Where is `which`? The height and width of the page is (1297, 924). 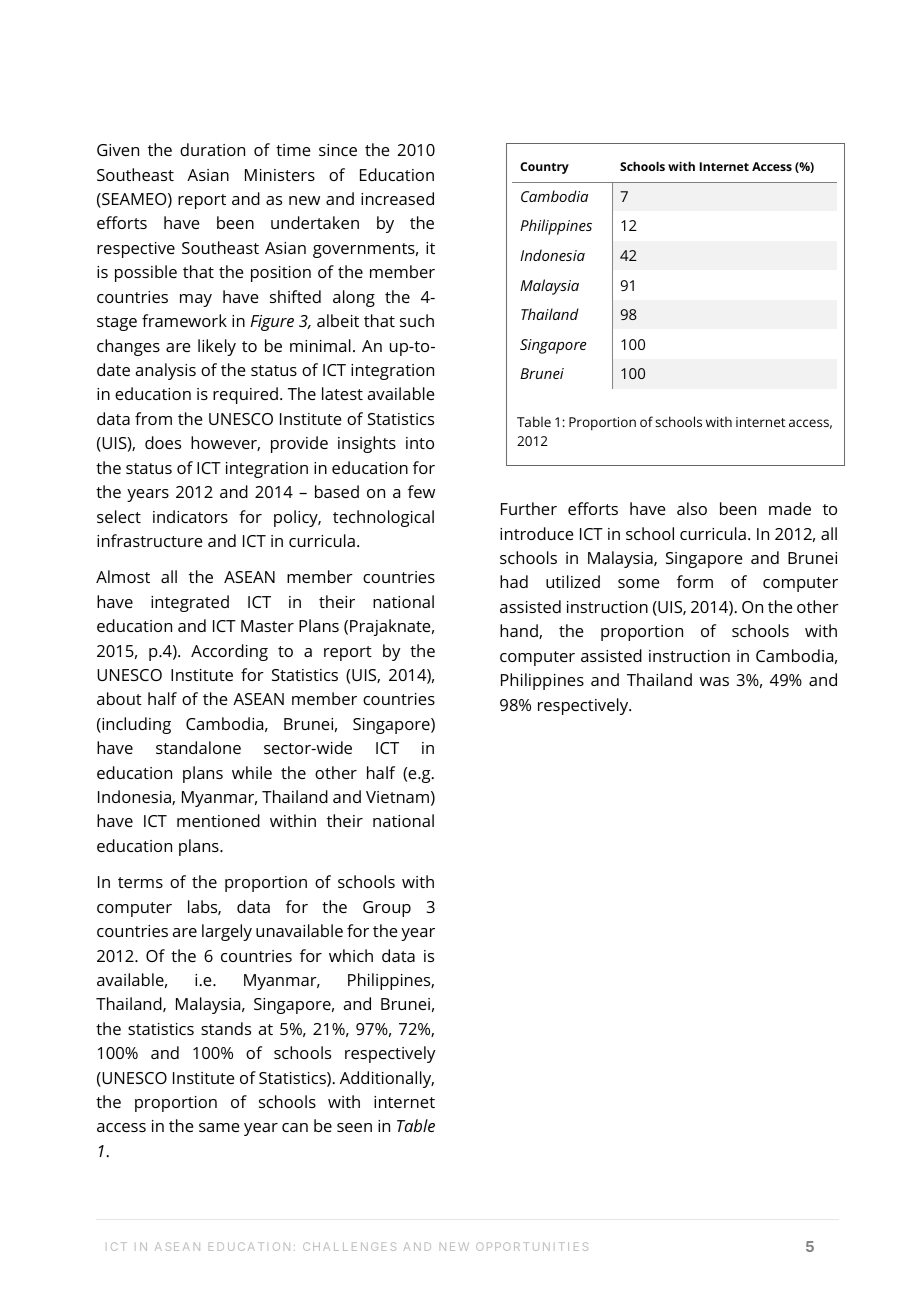 which is located at coordinates (351, 955).
